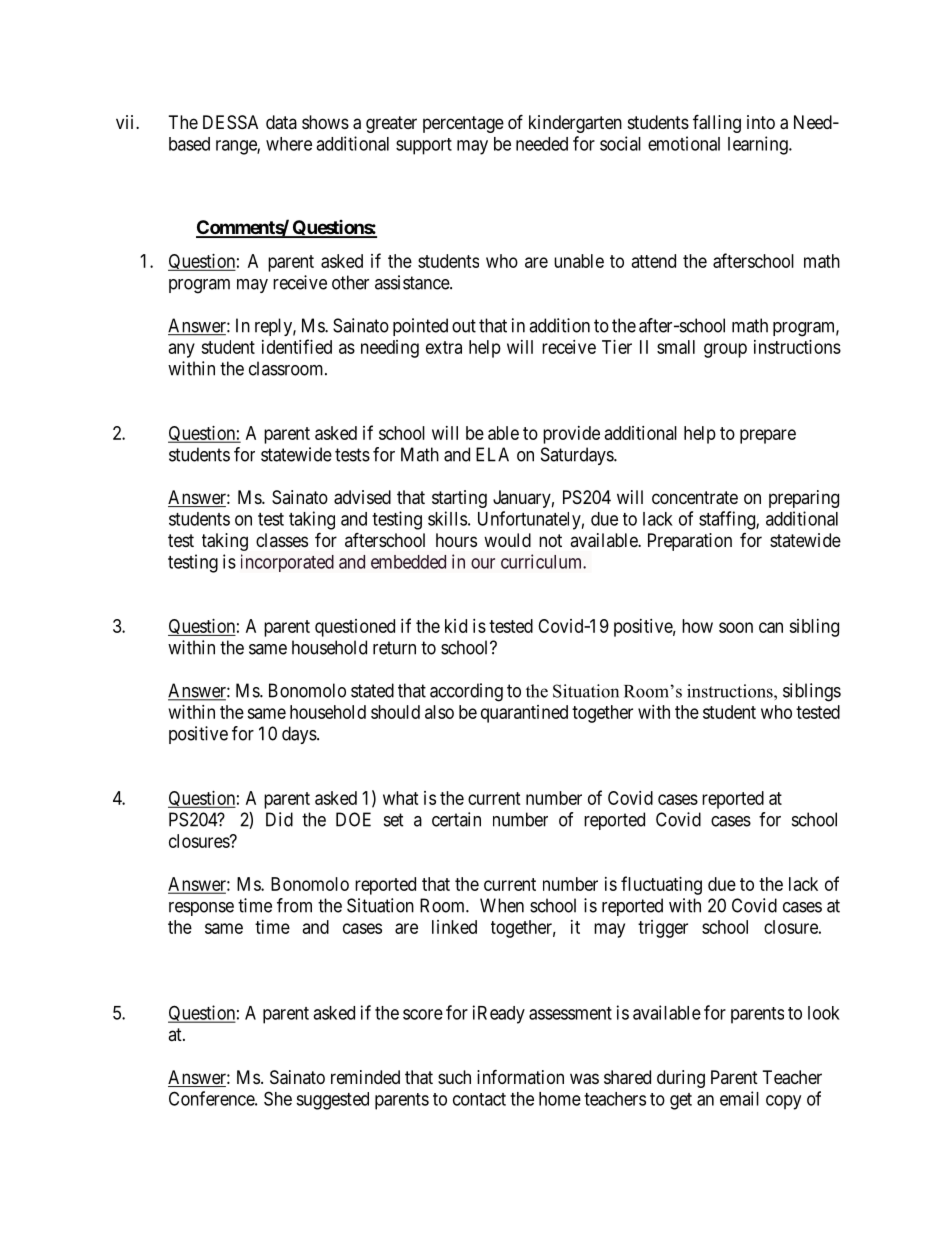  Describe the element at coordinates (736, 627) in the document. I see `soon` at that location.
